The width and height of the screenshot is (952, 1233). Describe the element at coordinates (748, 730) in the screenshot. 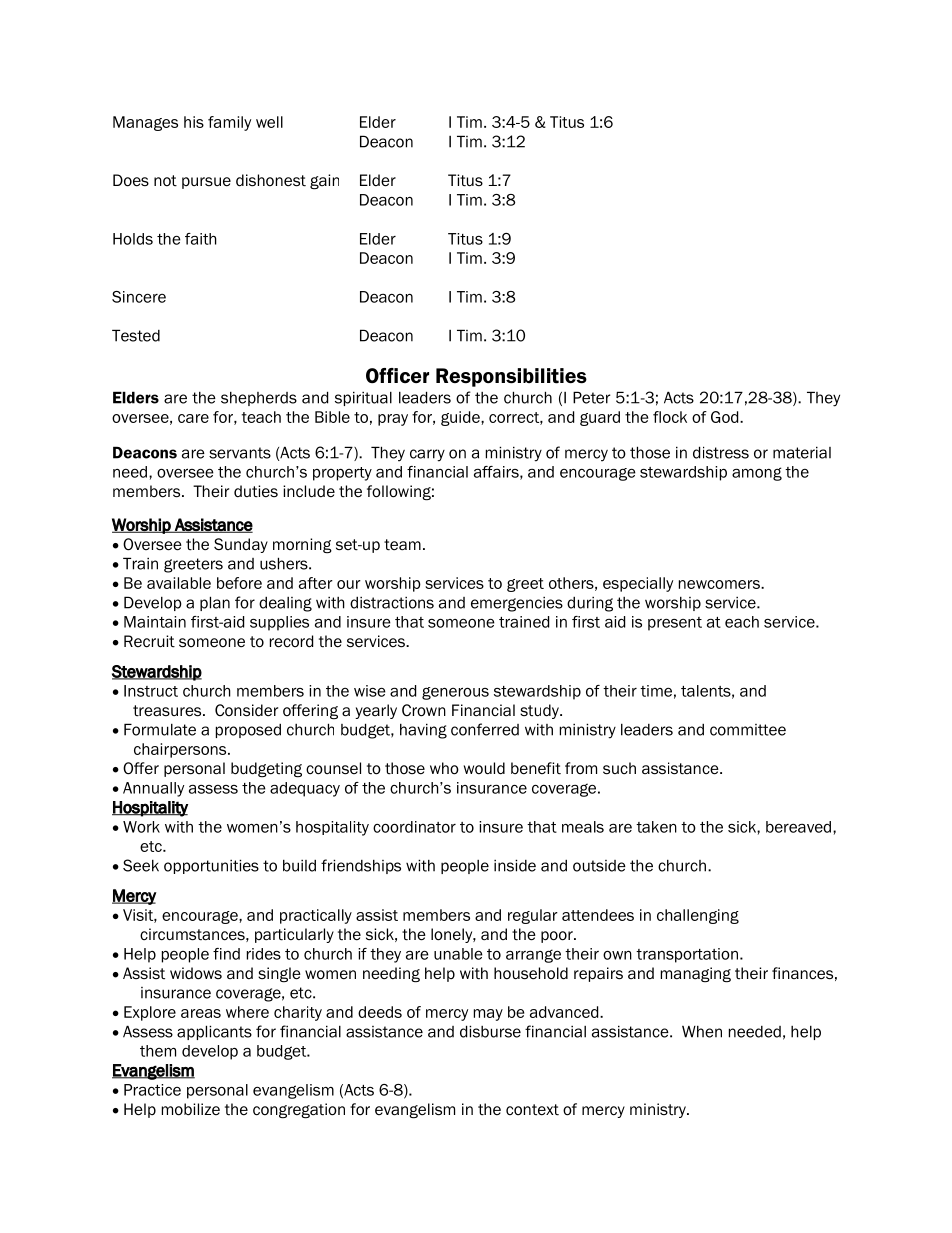

I see `committee` at that location.
